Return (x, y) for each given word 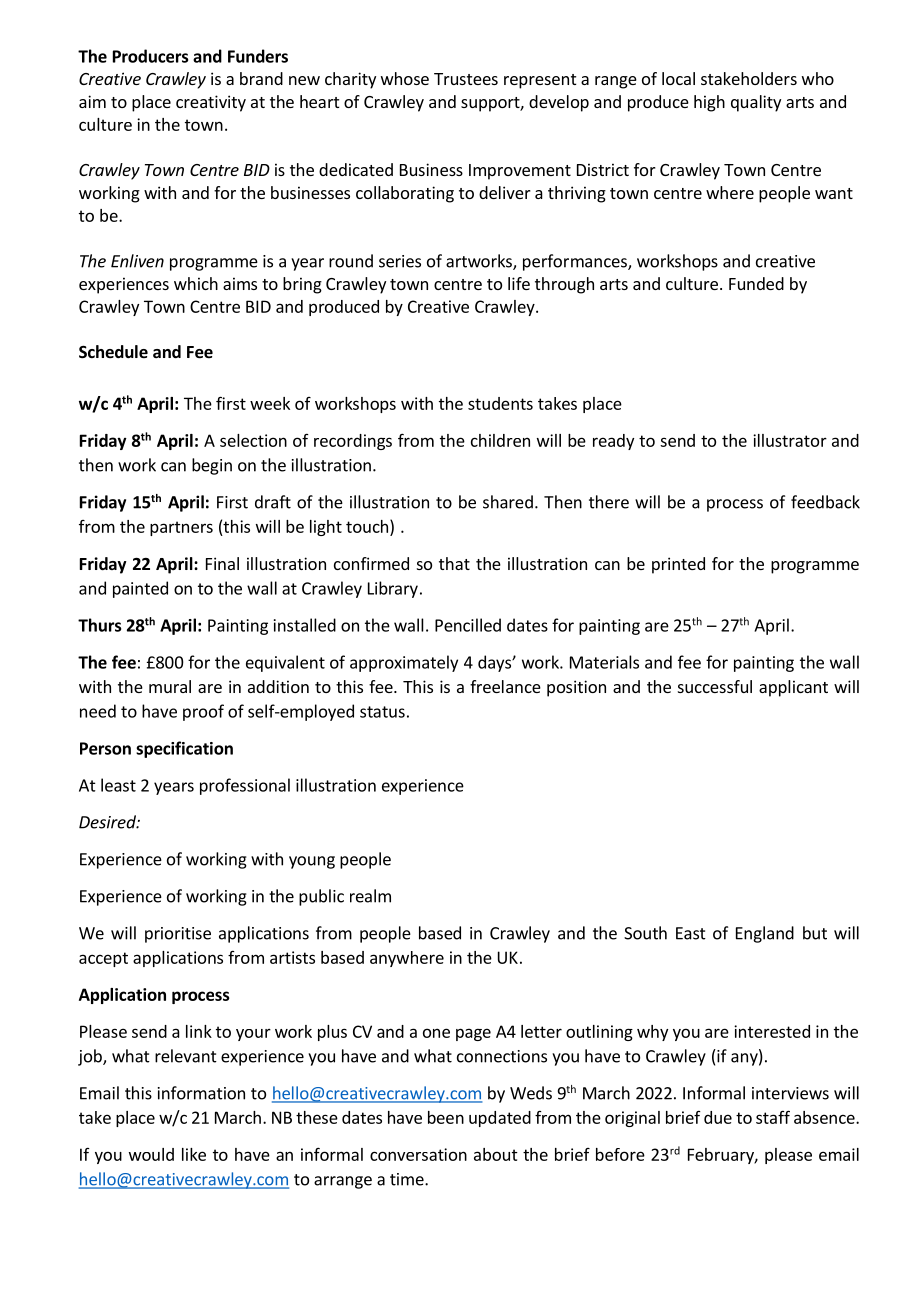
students (500, 403)
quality (756, 103)
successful (715, 686)
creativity (211, 103)
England (765, 934)
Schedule (113, 352)
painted (140, 589)
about (496, 1154)
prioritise (178, 935)
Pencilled (468, 625)
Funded (756, 283)
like (194, 1154)
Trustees (466, 79)
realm (370, 896)
